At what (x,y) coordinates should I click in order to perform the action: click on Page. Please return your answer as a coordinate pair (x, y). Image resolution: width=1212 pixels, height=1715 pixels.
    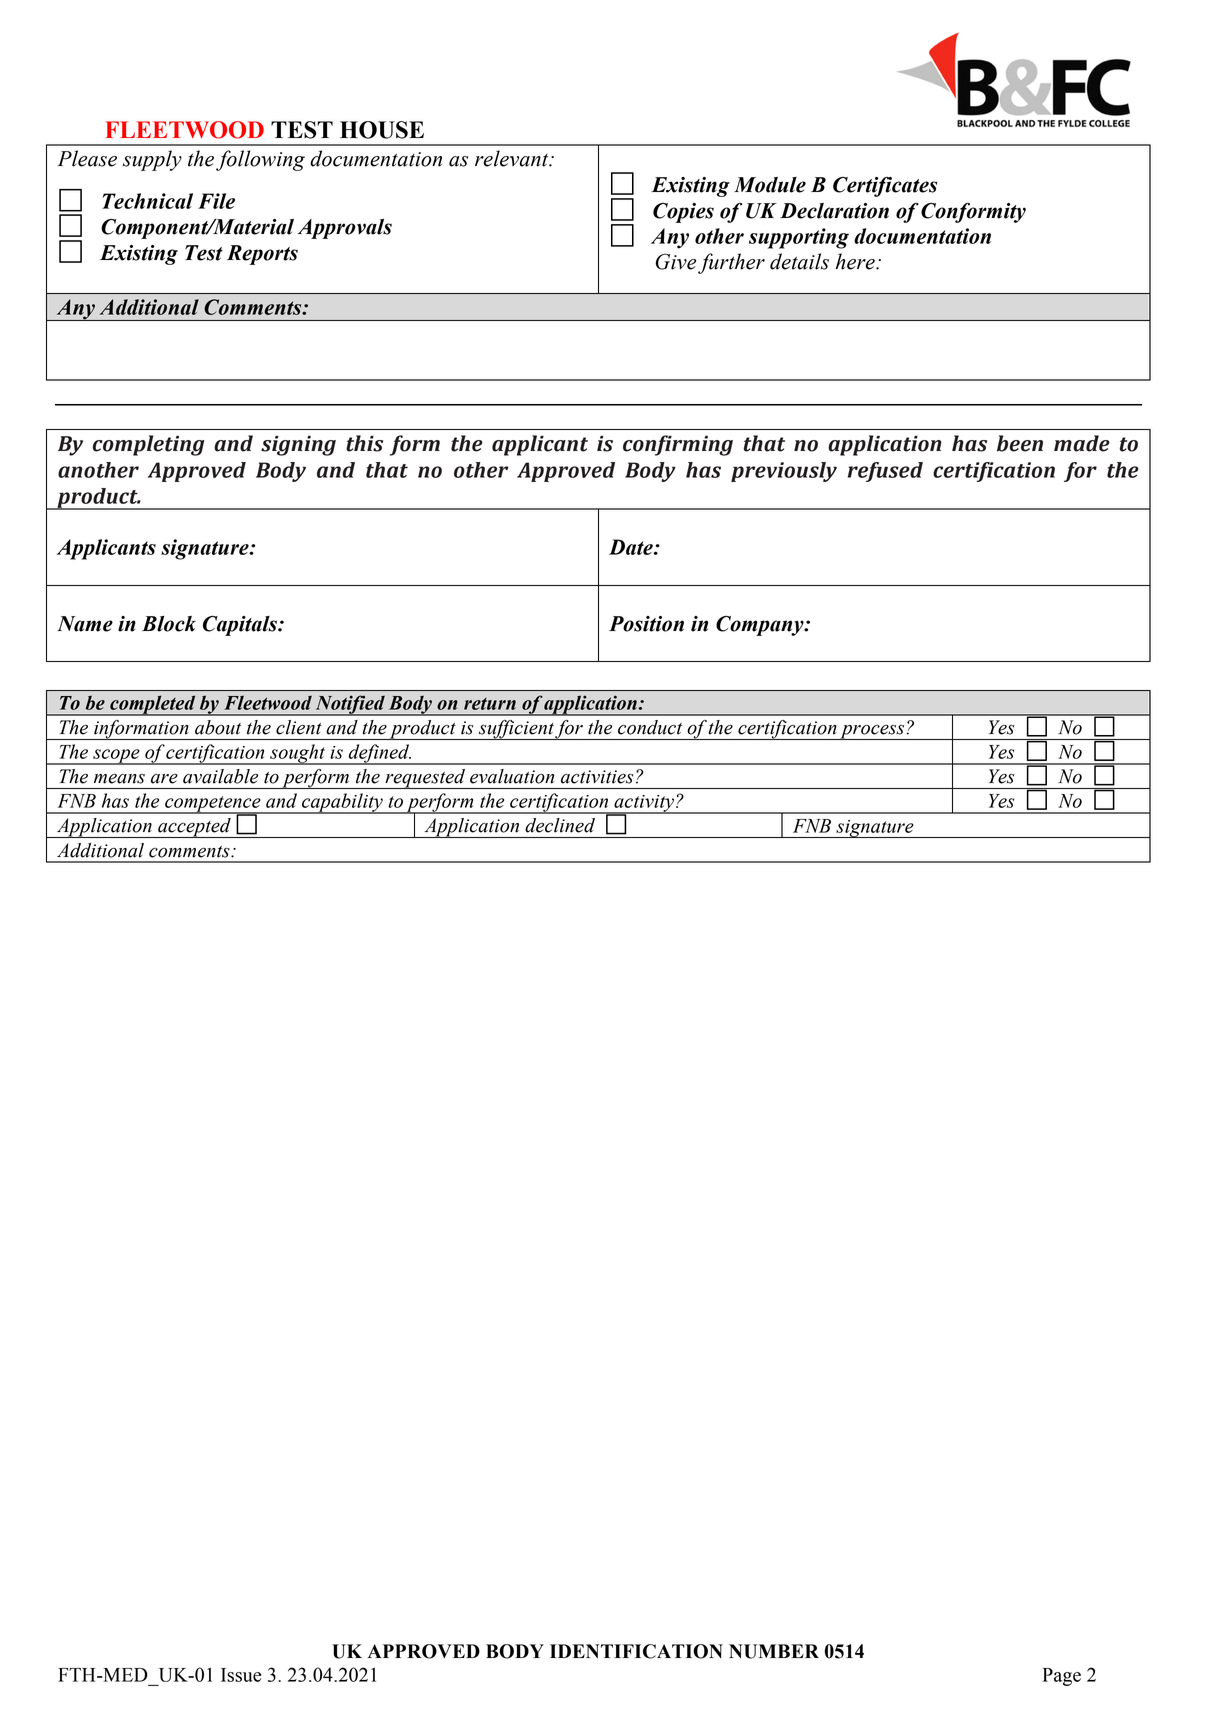
    Looking at the image, I should click on (1061, 1677).
